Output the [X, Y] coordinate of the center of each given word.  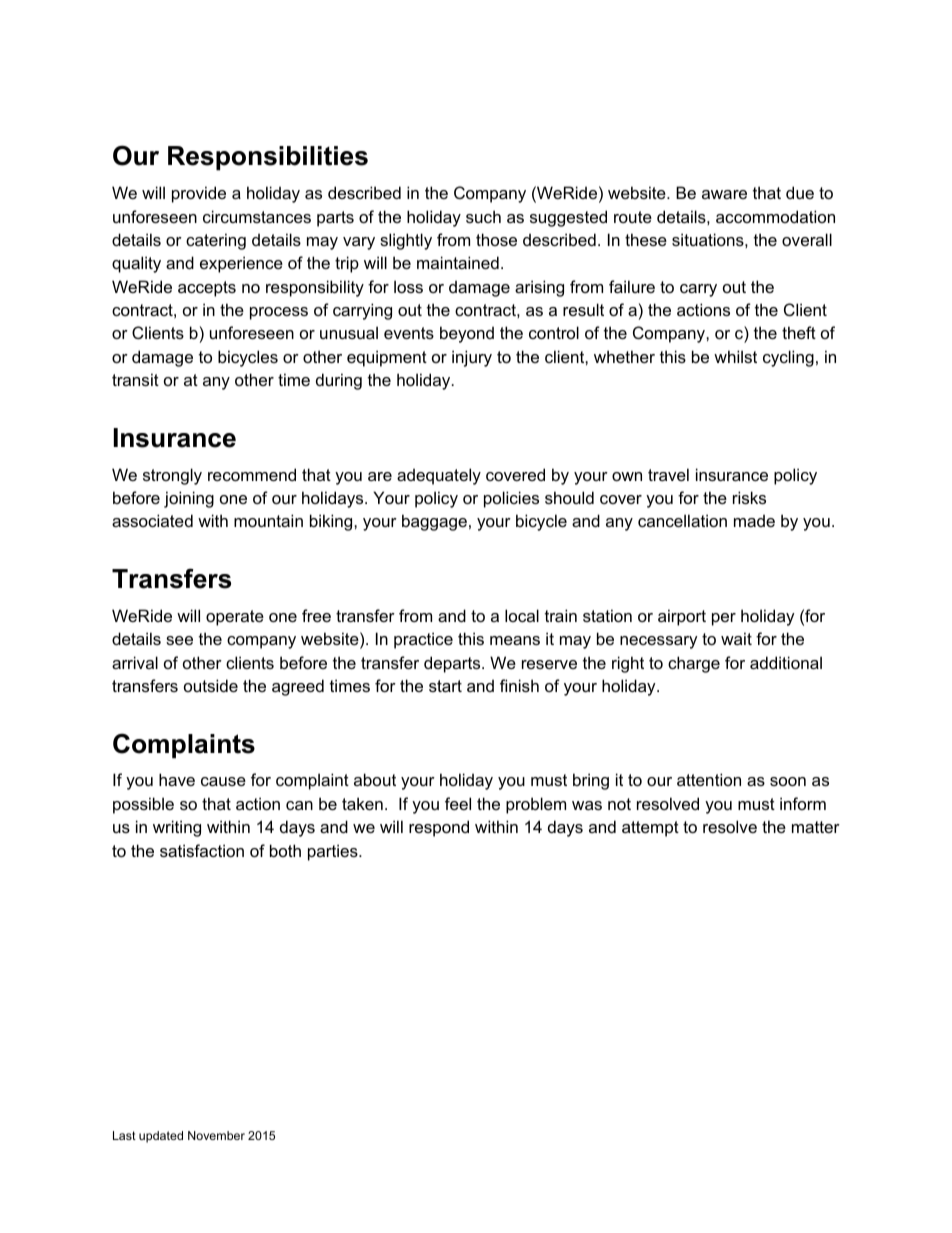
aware [724, 194]
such [483, 216]
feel [458, 803]
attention [709, 779]
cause [223, 781]
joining [189, 499]
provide [199, 194]
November [216, 1135]
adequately [439, 476]
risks [749, 497]
